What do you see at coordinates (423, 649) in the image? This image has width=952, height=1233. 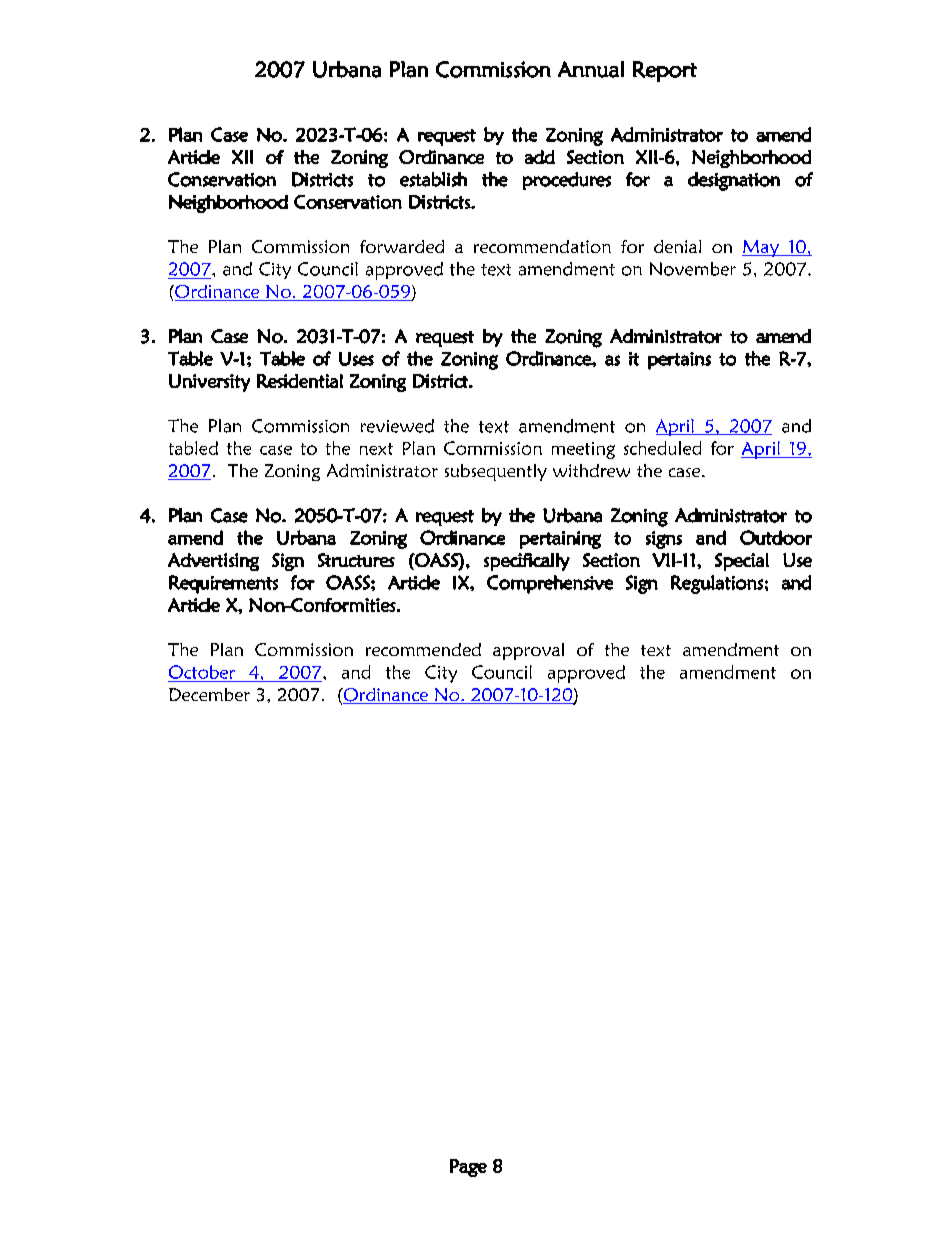 I see `recommended` at bounding box center [423, 649].
